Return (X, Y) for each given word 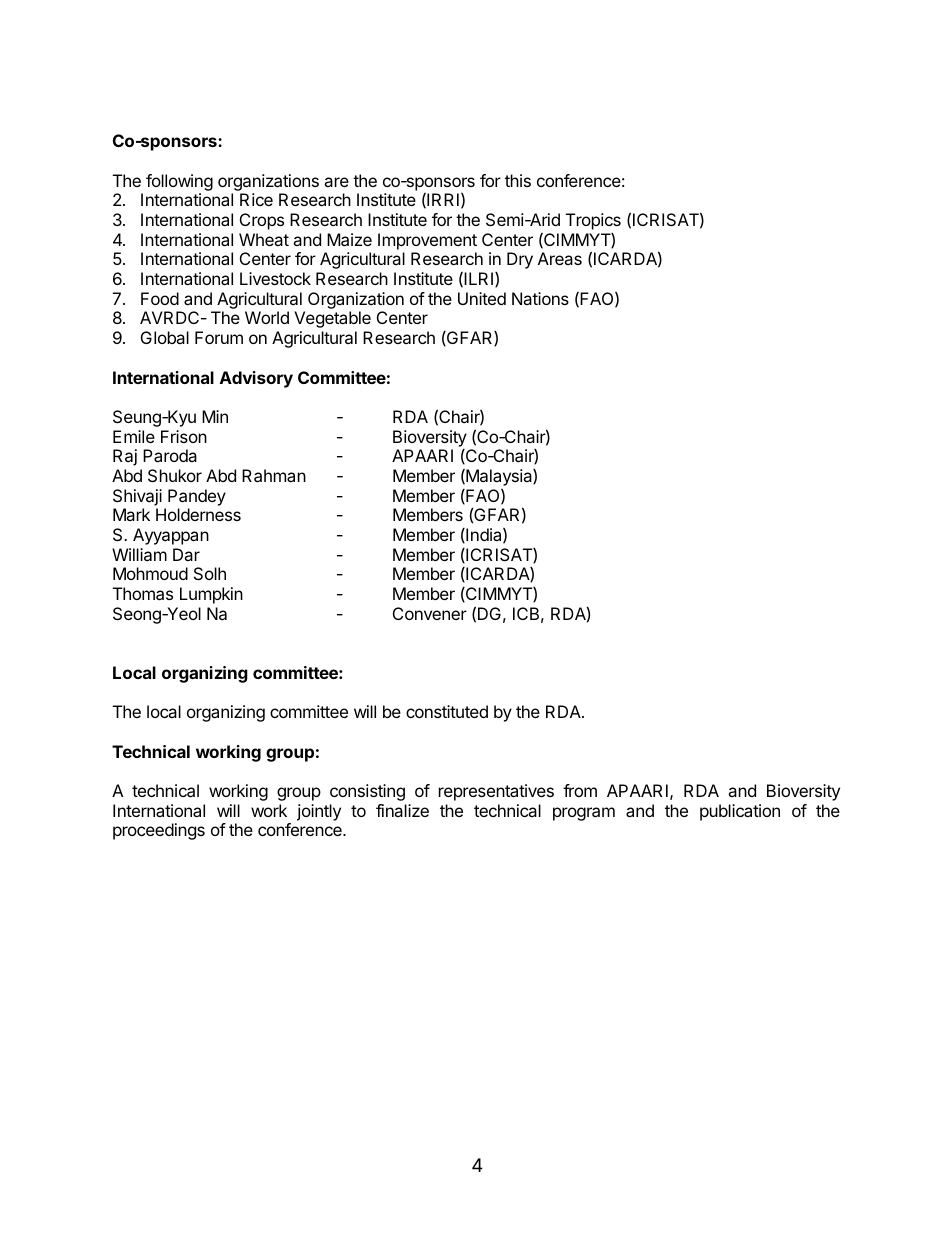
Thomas (143, 593)
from (580, 790)
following (179, 182)
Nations (540, 298)
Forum (219, 337)
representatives (496, 792)
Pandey (197, 497)
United (482, 298)
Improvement (427, 241)
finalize (402, 810)
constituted (447, 711)
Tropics (593, 221)
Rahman (274, 475)
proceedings (159, 831)
